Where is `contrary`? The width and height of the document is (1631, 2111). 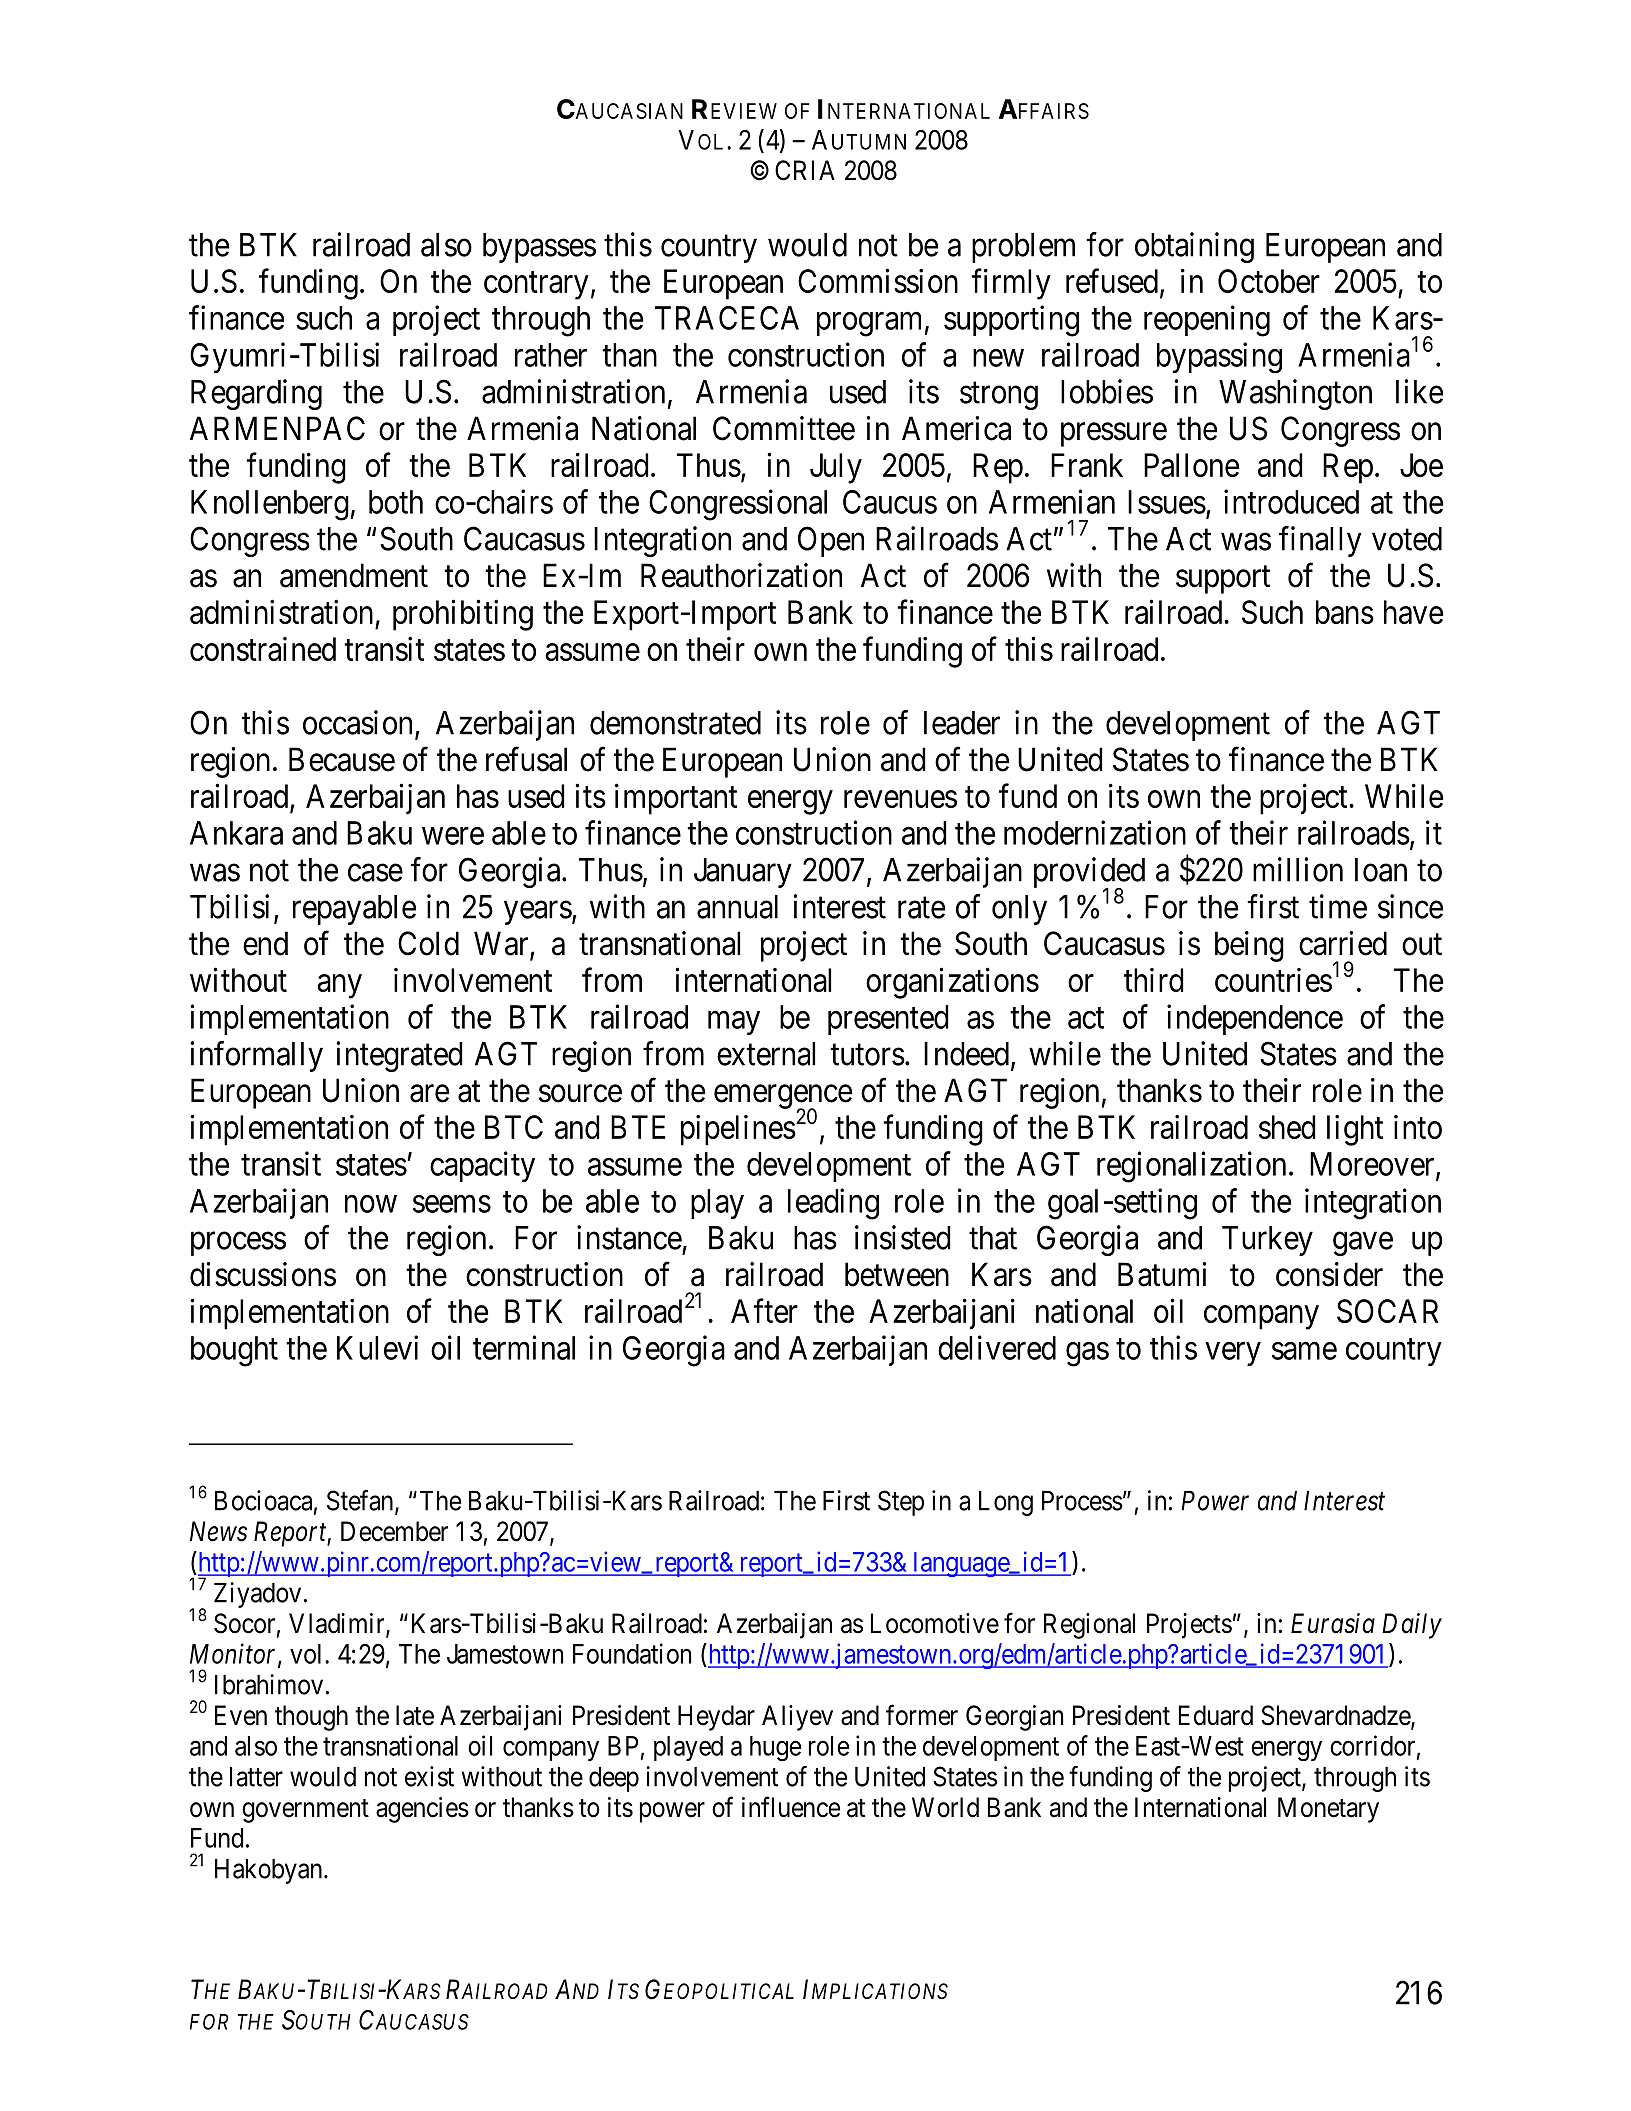 contrary is located at coordinates (536, 286).
